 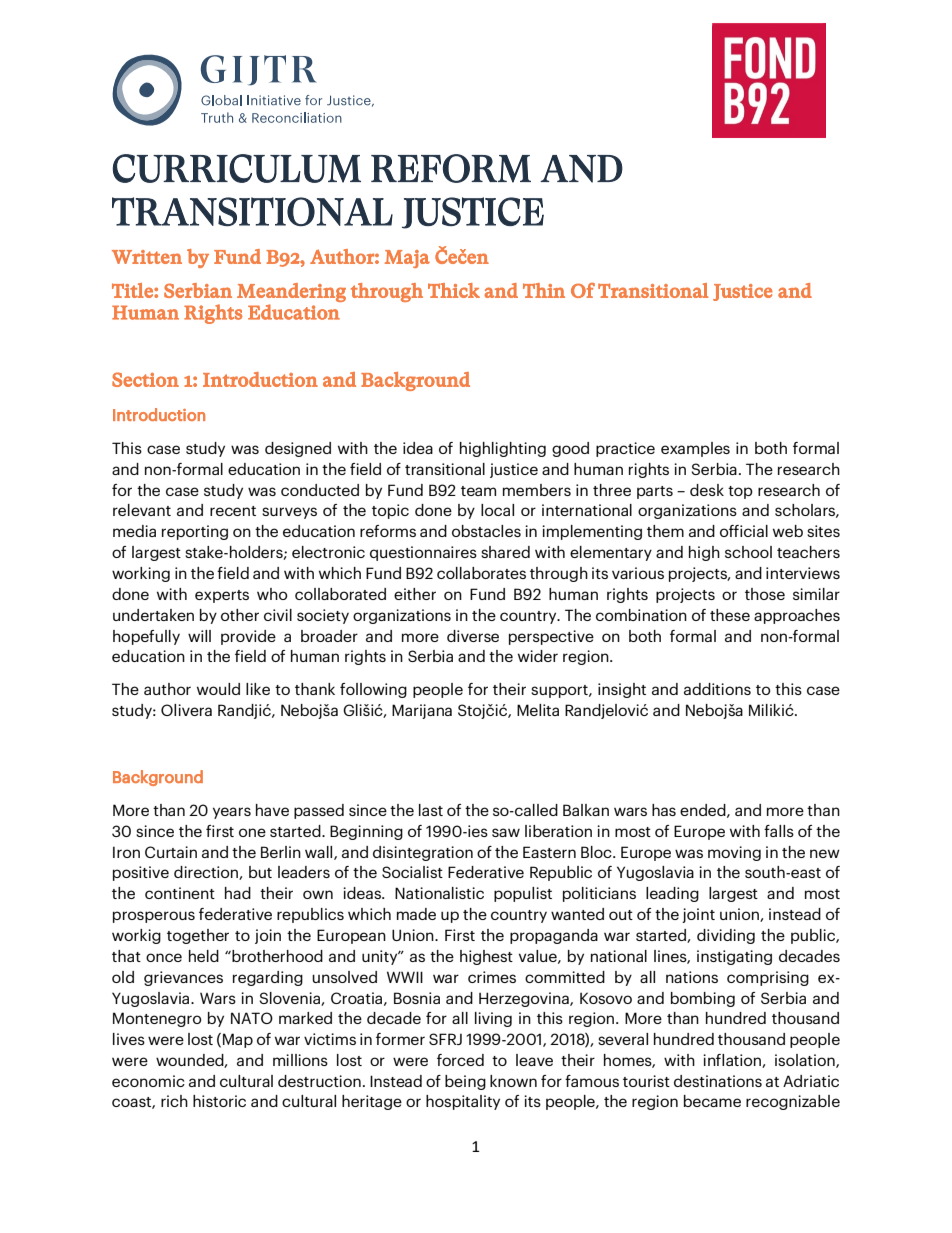 What do you see at coordinates (407, 259) in the screenshot?
I see `Maja` at bounding box center [407, 259].
